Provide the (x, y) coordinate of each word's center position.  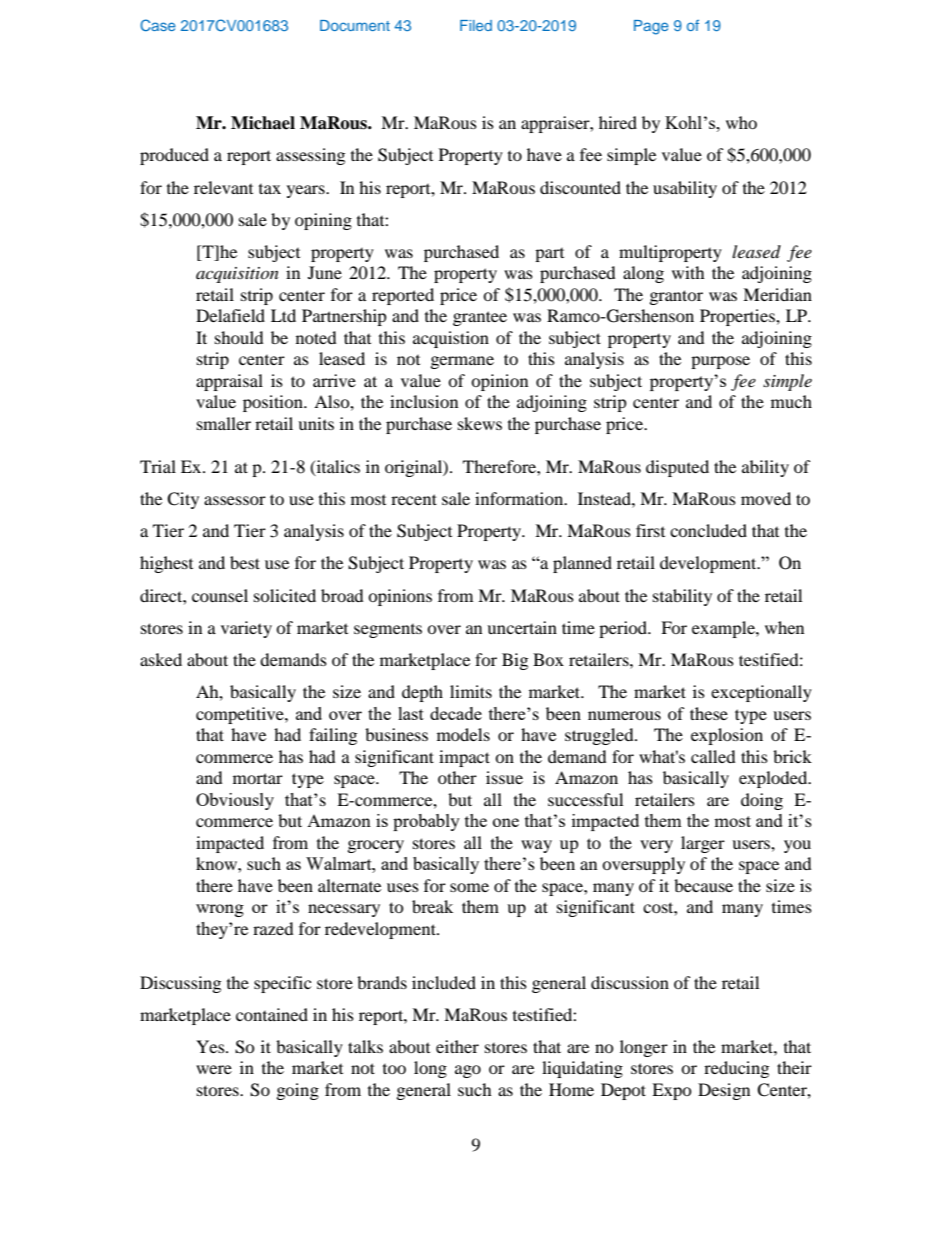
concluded (708, 530)
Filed (476, 25)
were (214, 1069)
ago (468, 1071)
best (245, 562)
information (520, 498)
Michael (263, 123)
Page (651, 27)
